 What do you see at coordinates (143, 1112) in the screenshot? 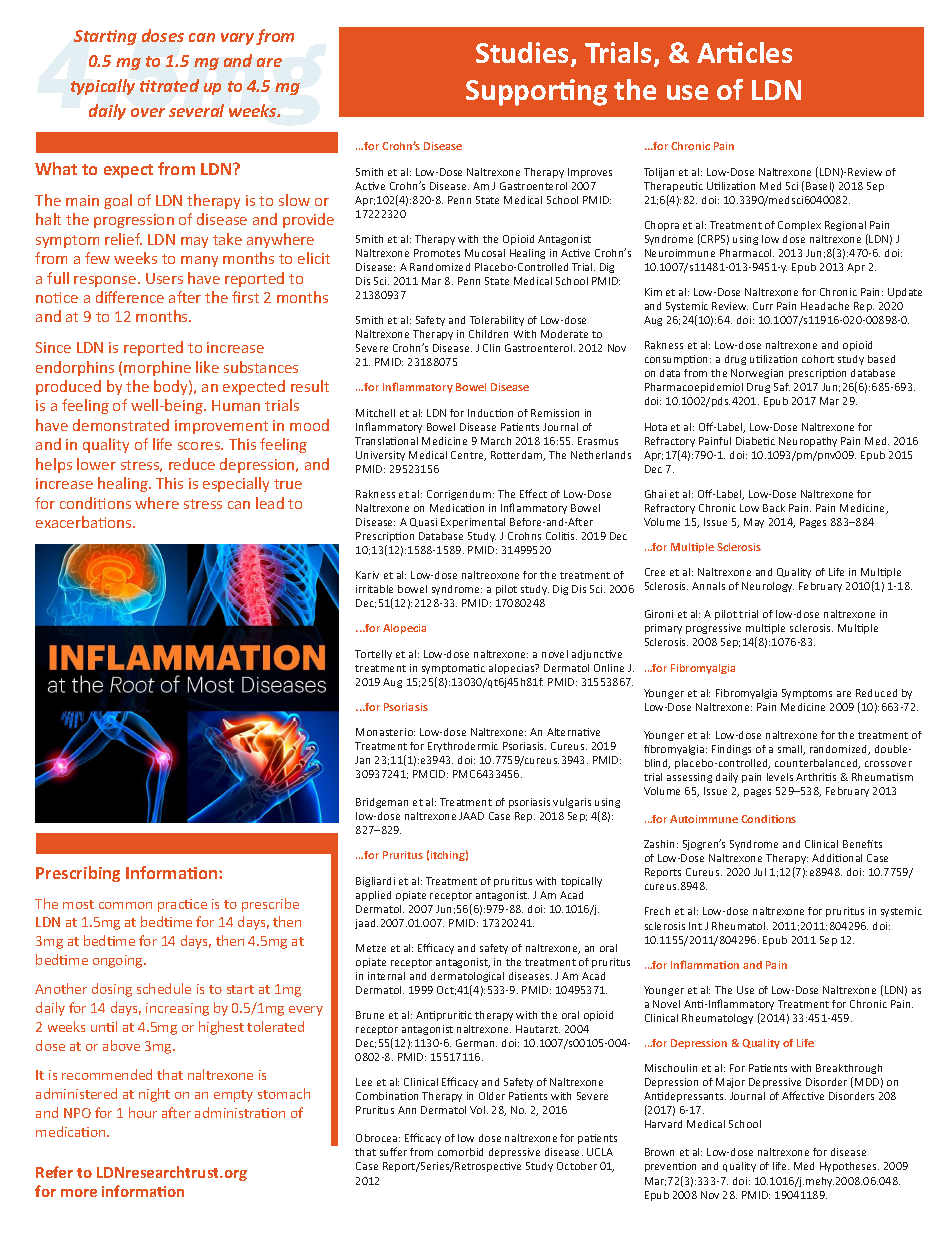
I see `hour` at bounding box center [143, 1112].
